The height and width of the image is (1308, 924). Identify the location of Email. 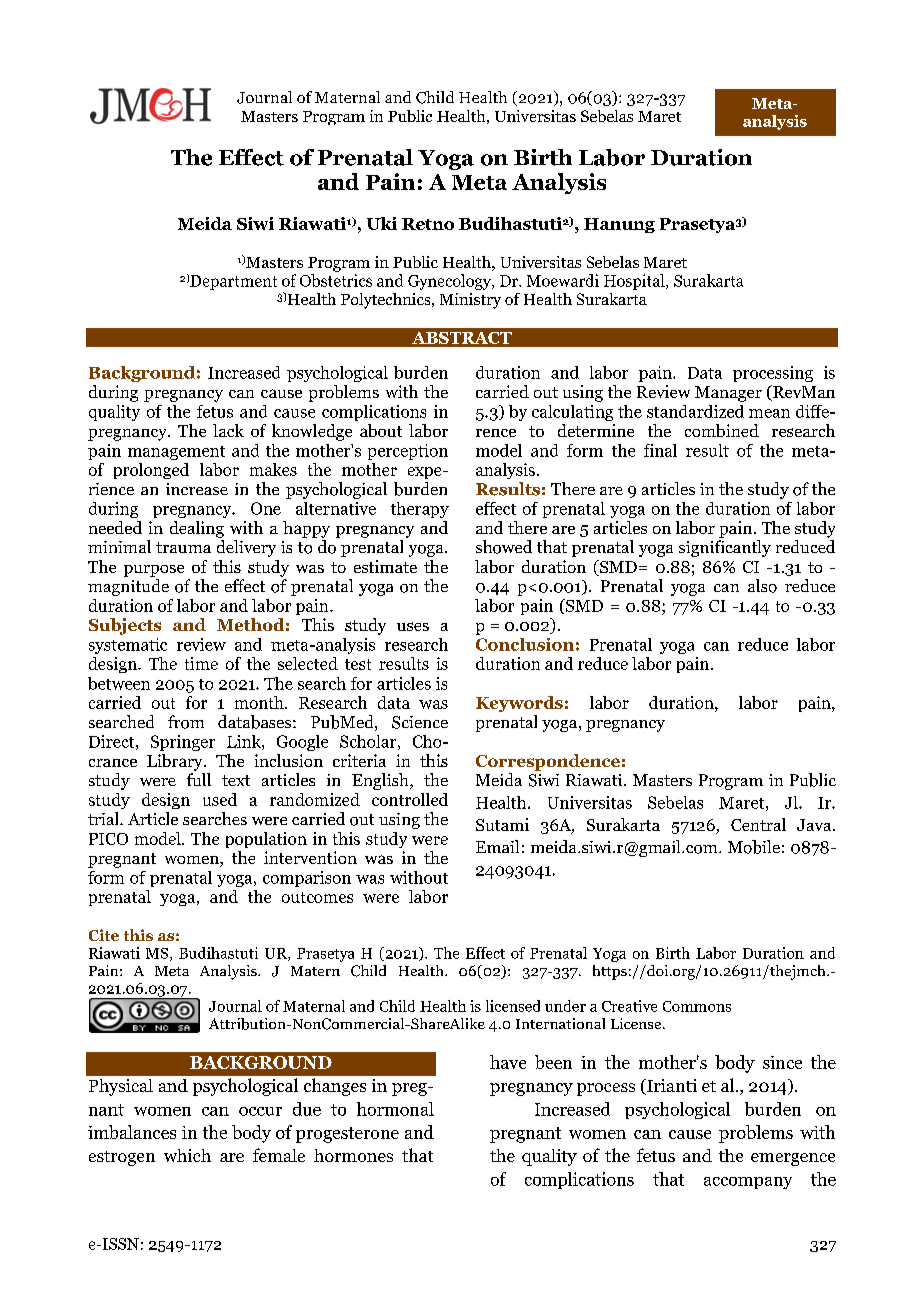
(497, 846).
